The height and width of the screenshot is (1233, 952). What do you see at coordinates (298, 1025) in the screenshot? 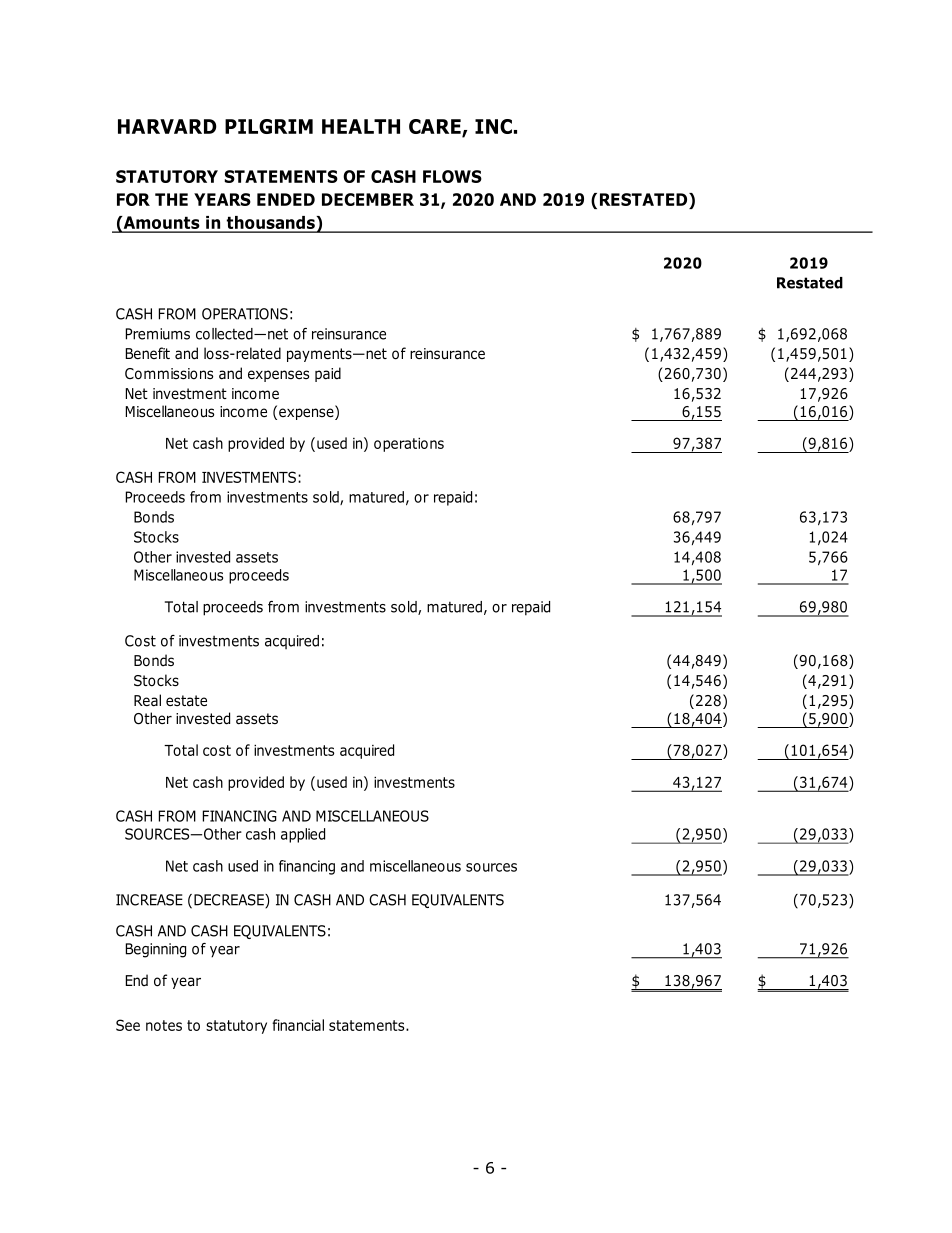
I see `financial` at bounding box center [298, 1025].
